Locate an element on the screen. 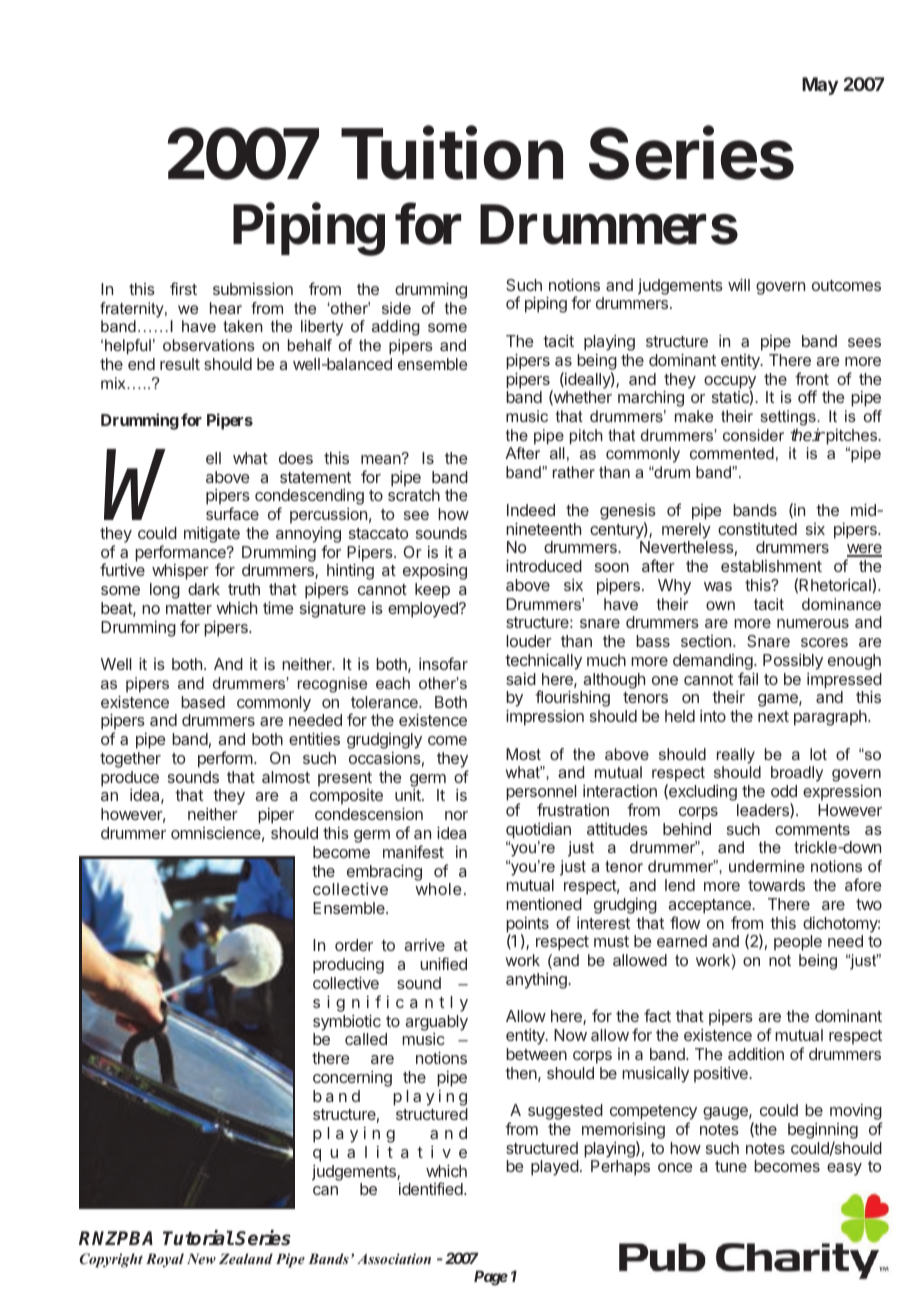 This screenshot has height=1308, width=924. first is located at coordinates (183, 288).
